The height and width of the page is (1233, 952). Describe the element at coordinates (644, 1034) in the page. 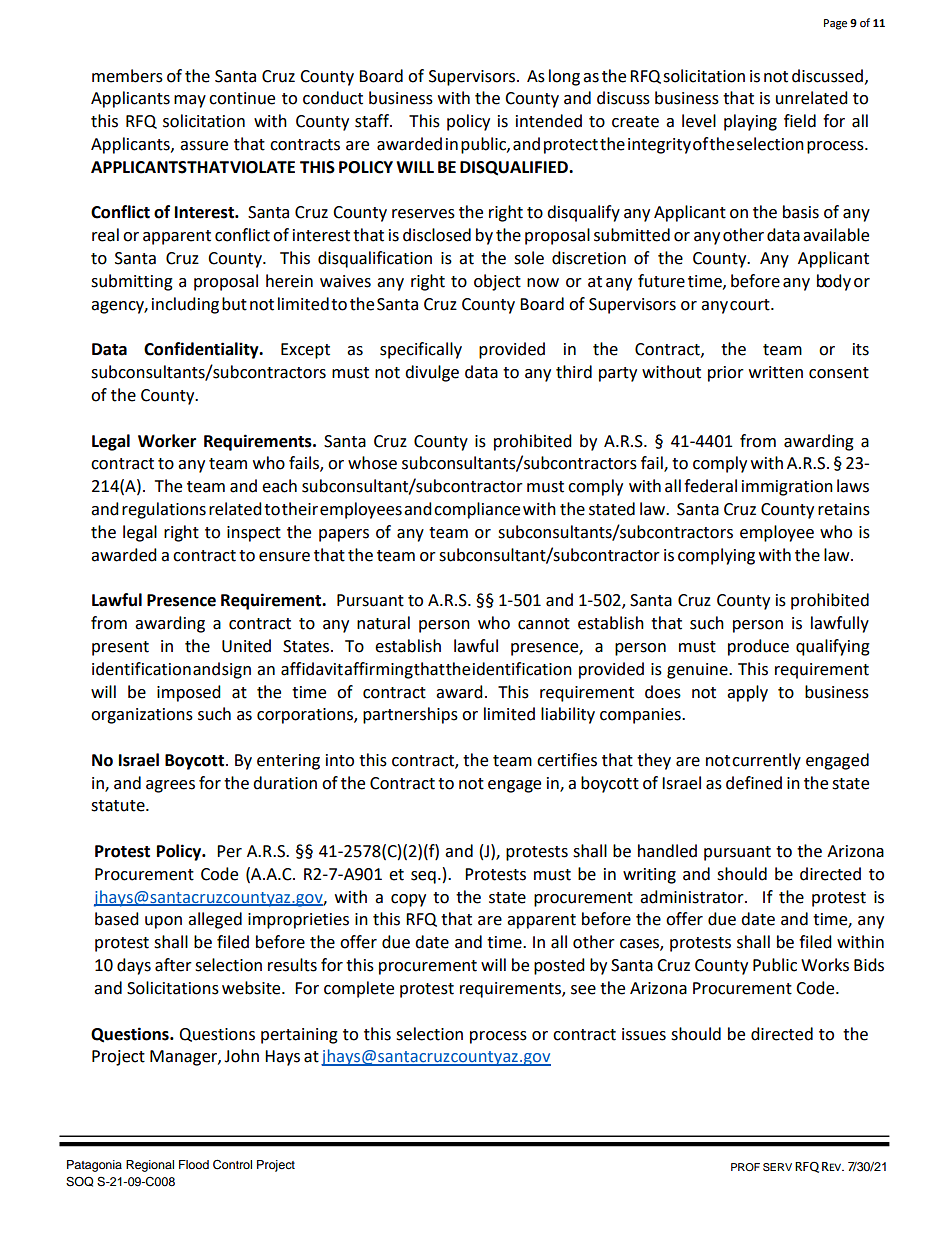

I see `issues` at that location.
